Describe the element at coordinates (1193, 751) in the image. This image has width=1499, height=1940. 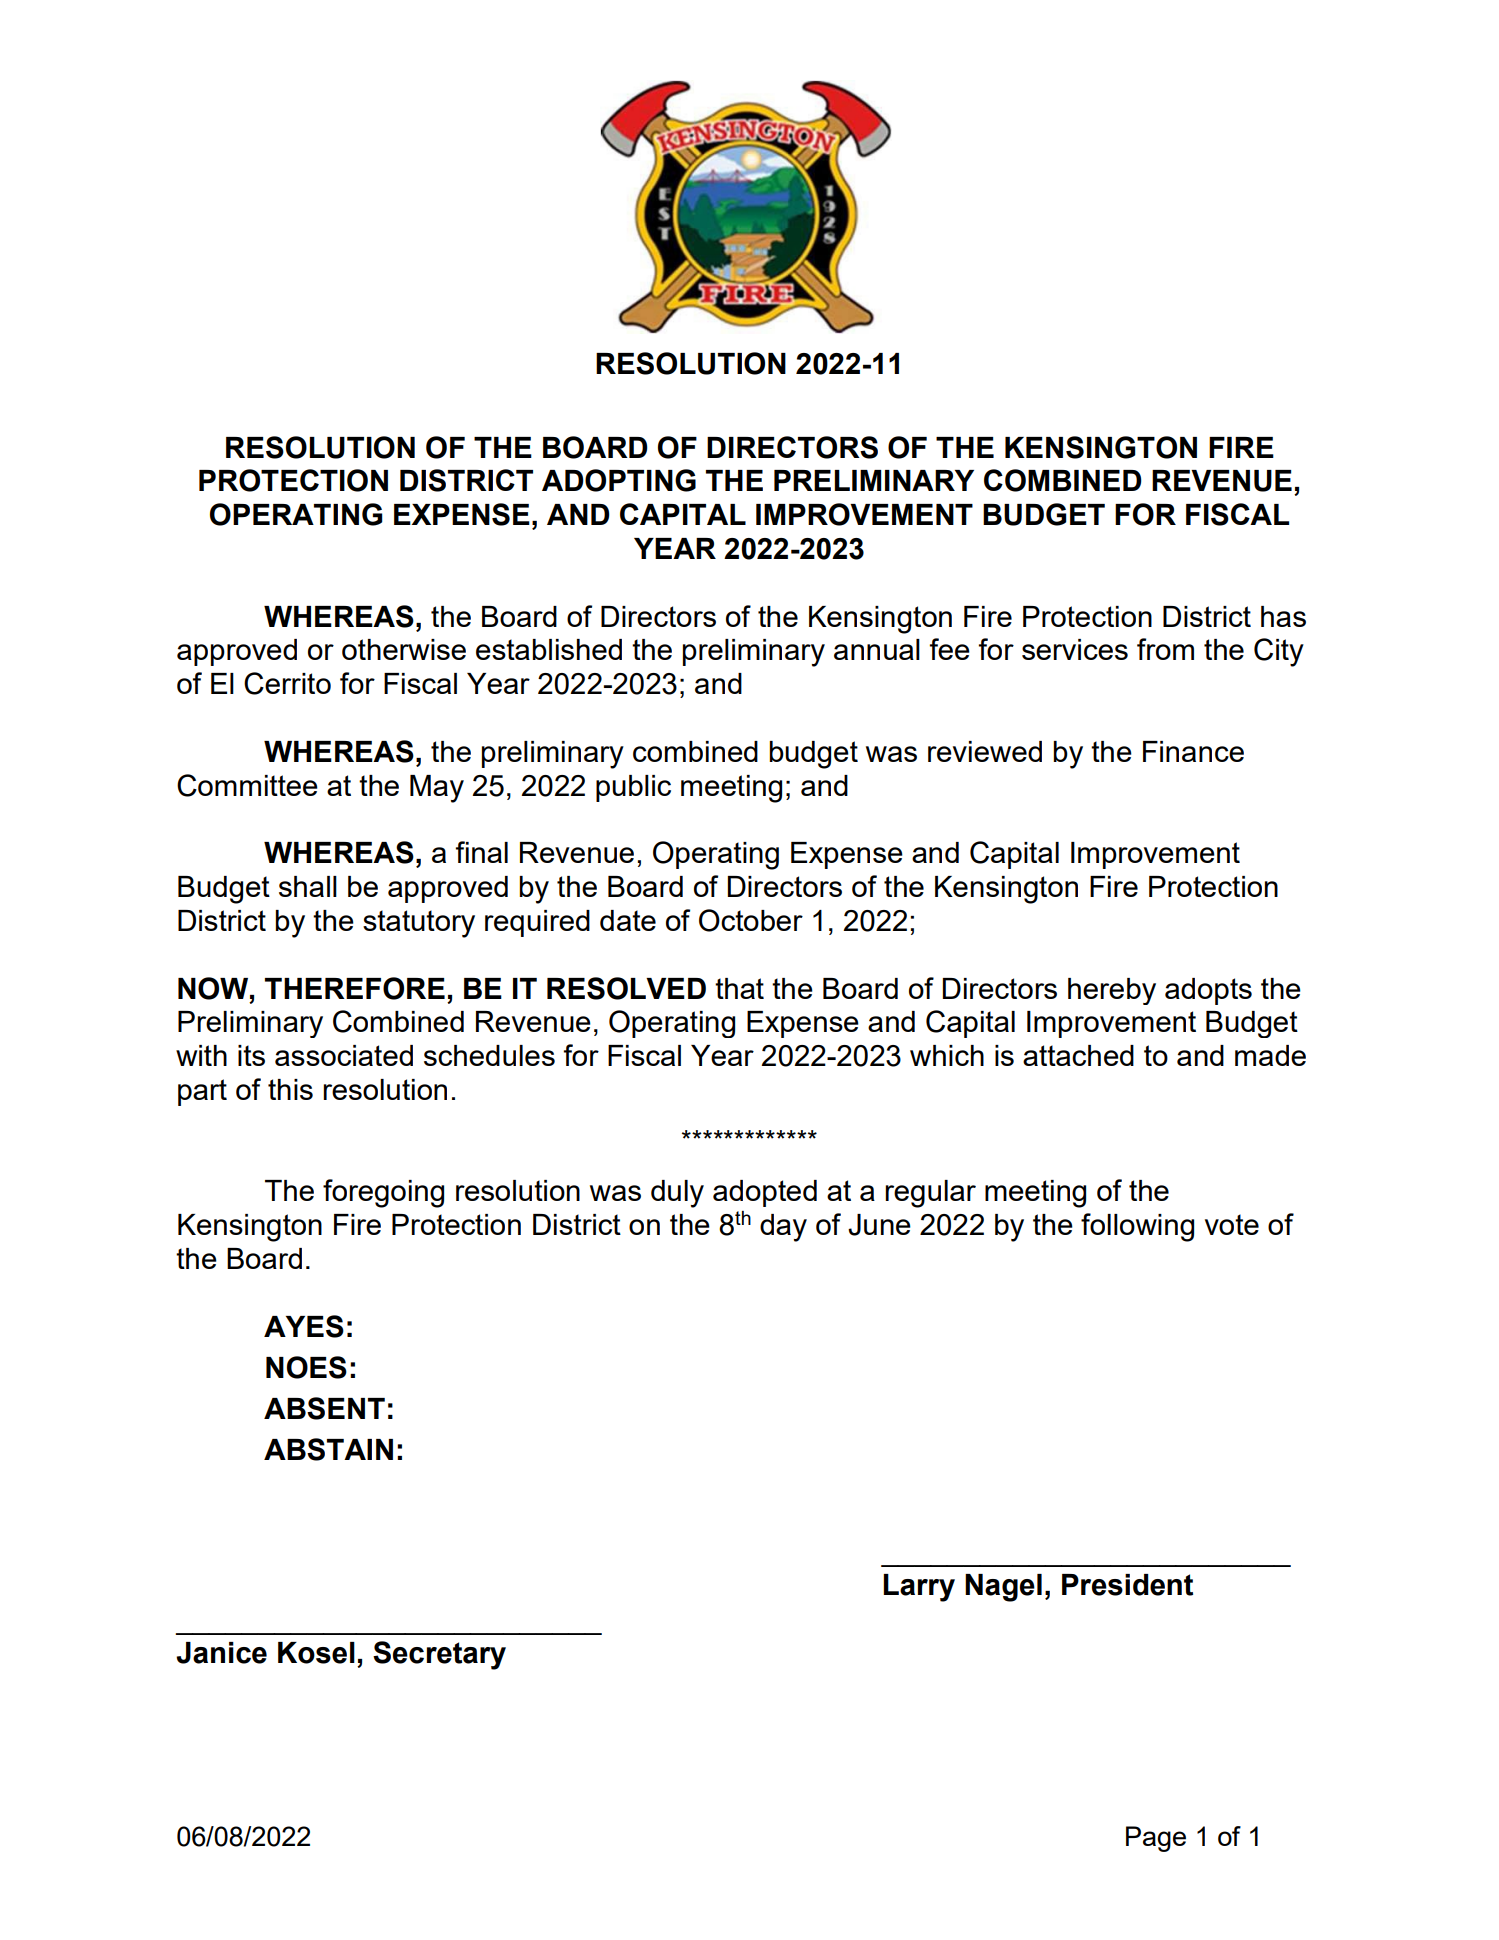
I see `Finance` at that location.
